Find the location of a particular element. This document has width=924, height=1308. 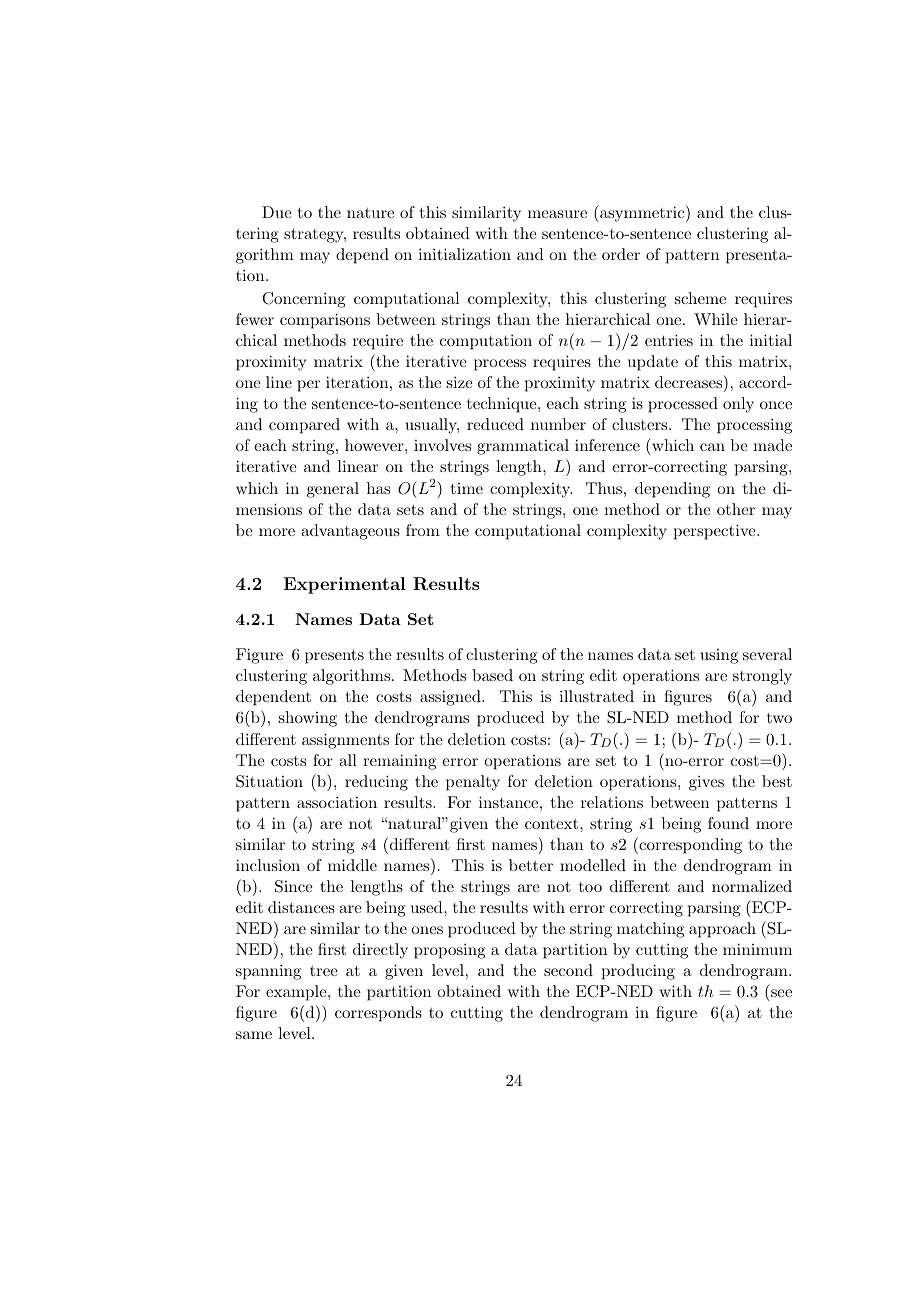

presents is located at coordinates (334, 657).
